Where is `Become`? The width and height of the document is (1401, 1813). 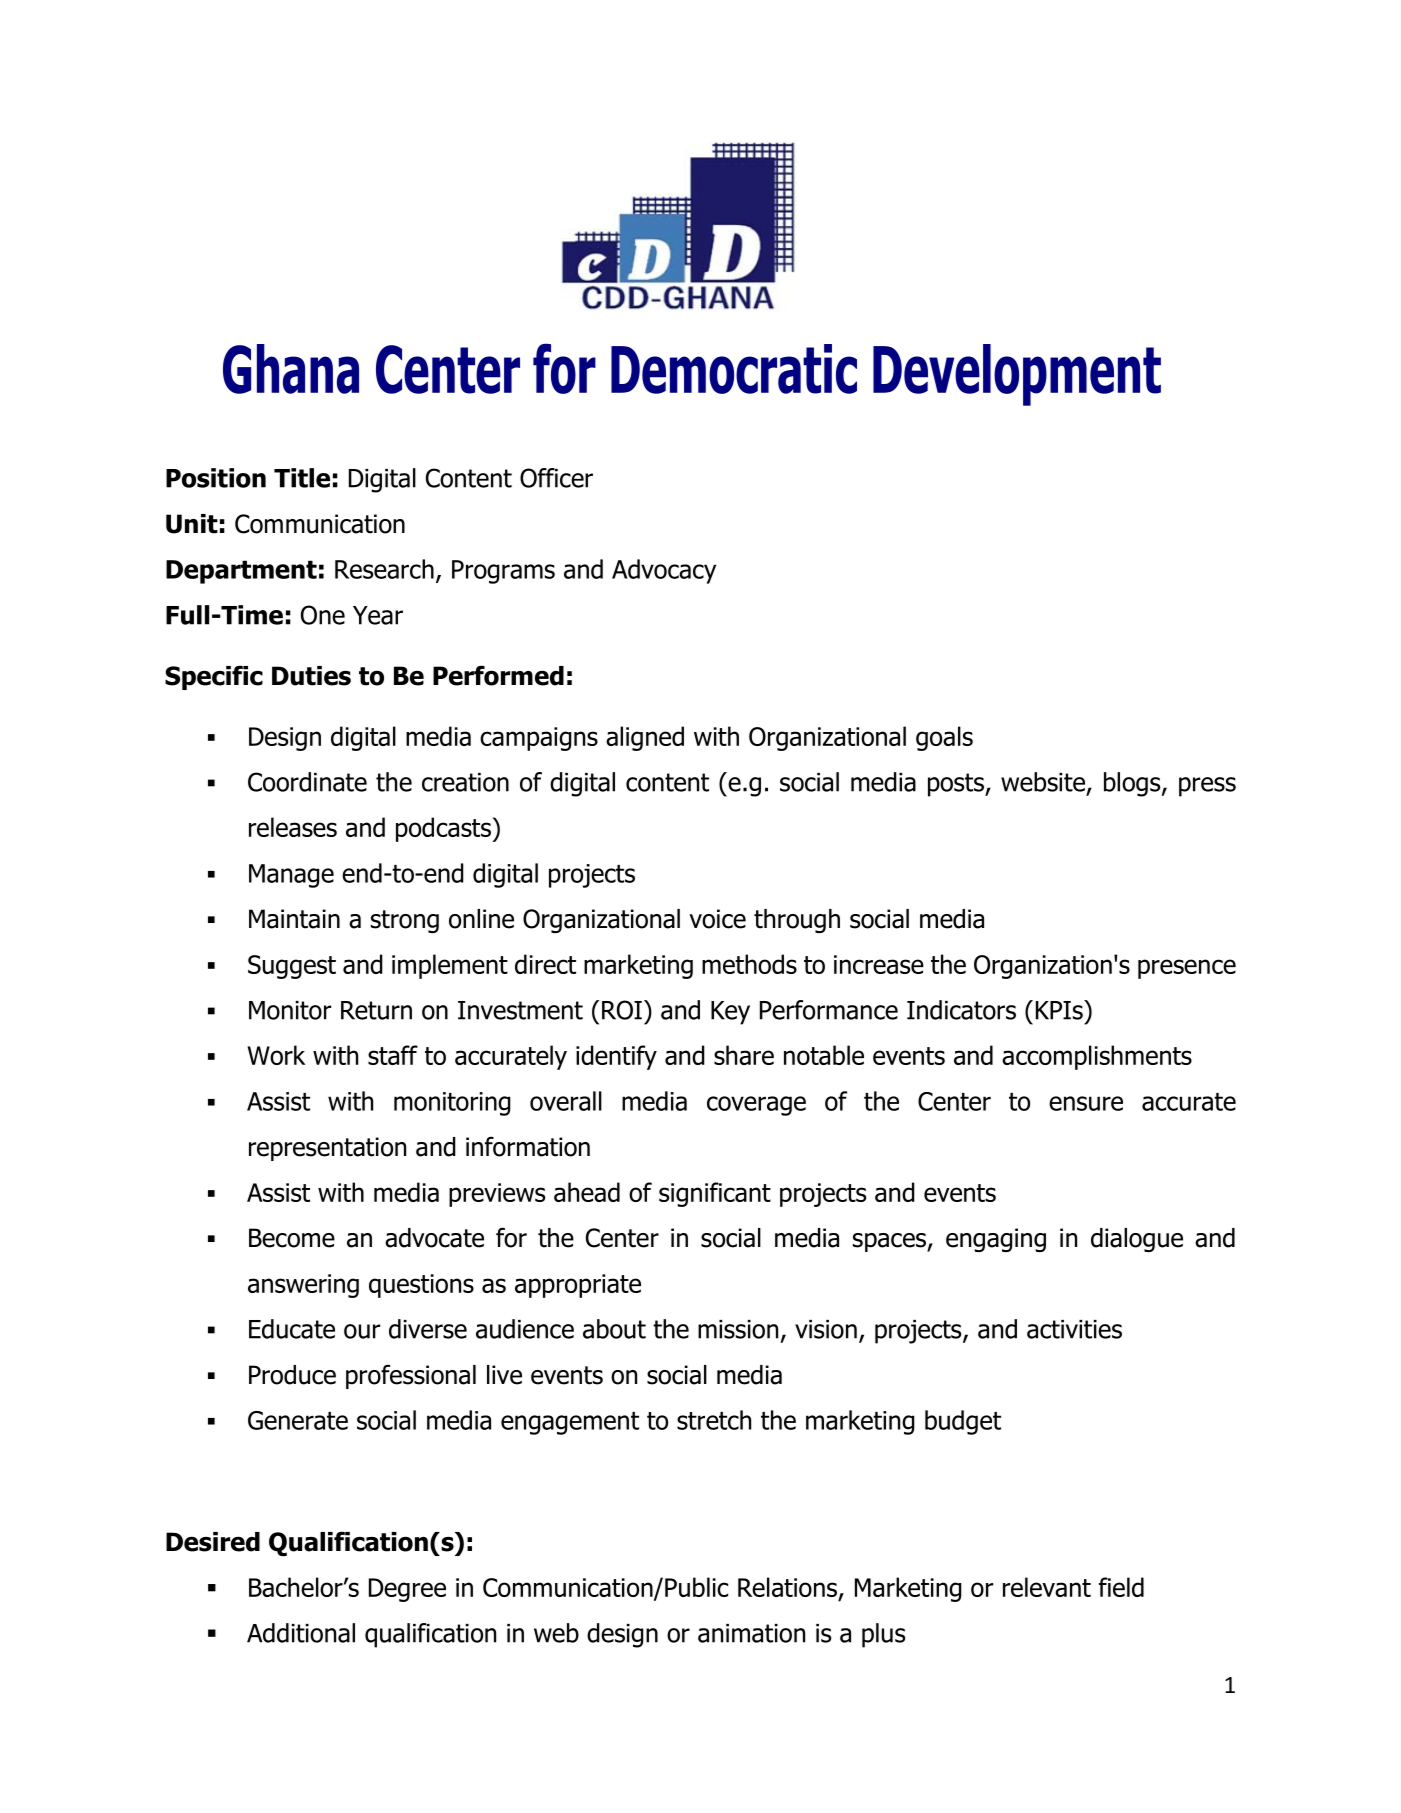
Become is located at coordinates (292, 1238).
